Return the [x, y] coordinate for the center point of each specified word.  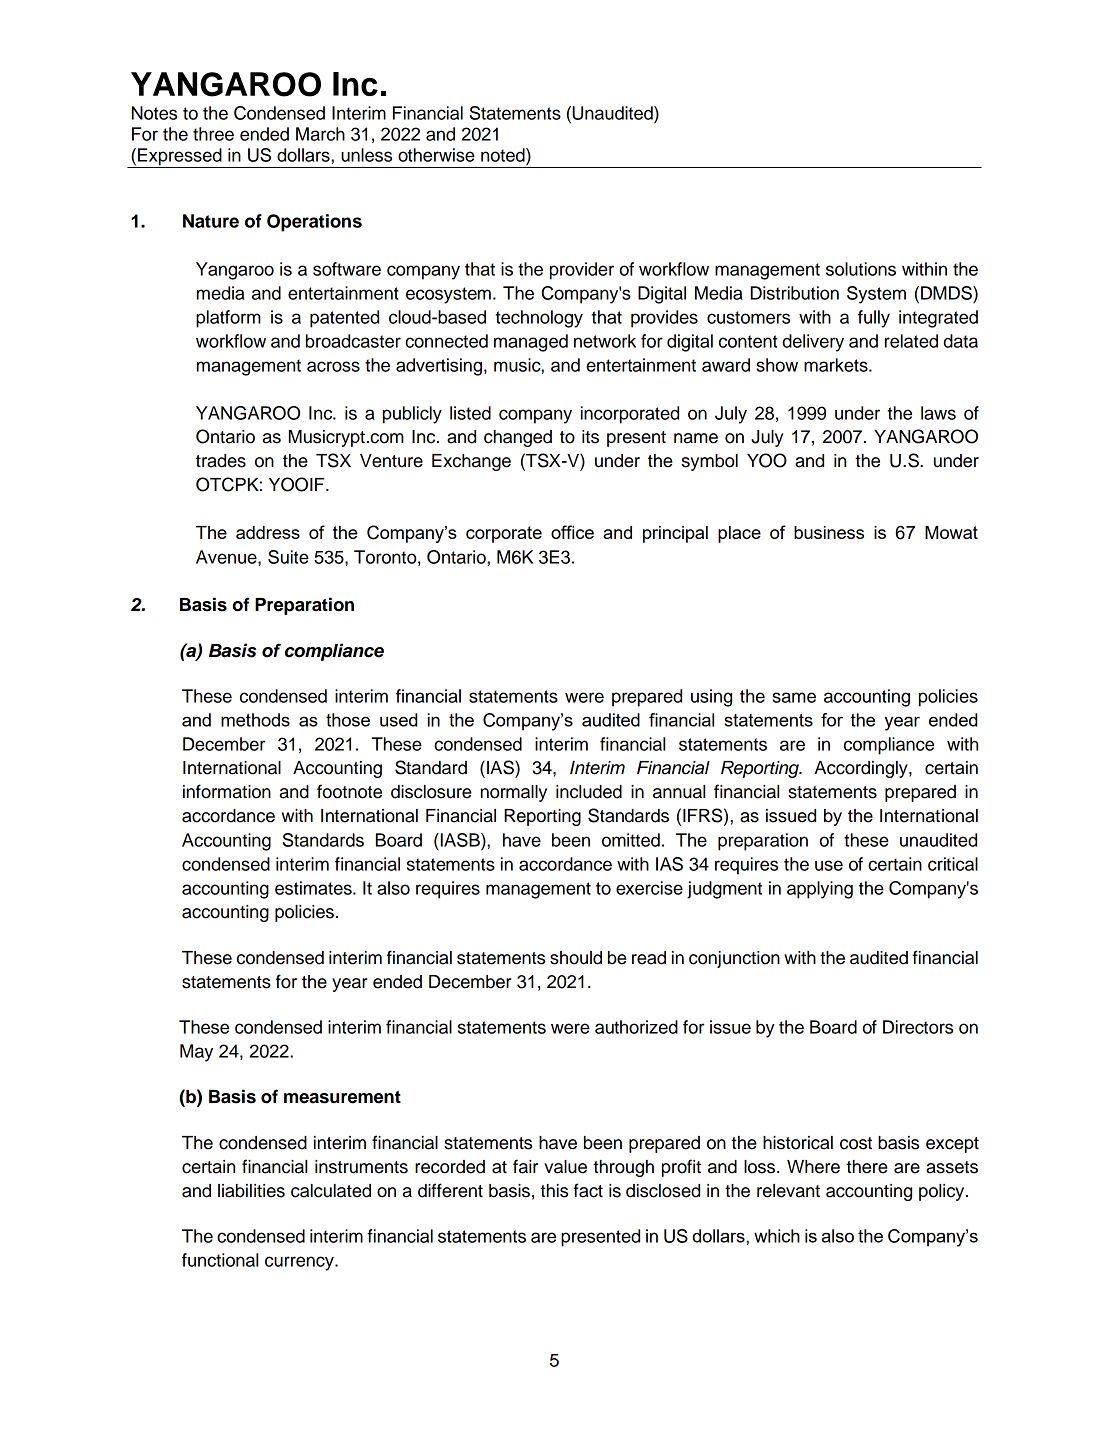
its [590, 437]
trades [221, 461]
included [589, 792]
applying [820, 890]
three [213, 134]
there [867, 1167]
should [576, 958]
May [196, 1053]
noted [504, 155]
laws [938, 413]
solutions [861, 269]
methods [255, 720]
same [794, 697]
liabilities [251, 1191]
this [554, 1191]
